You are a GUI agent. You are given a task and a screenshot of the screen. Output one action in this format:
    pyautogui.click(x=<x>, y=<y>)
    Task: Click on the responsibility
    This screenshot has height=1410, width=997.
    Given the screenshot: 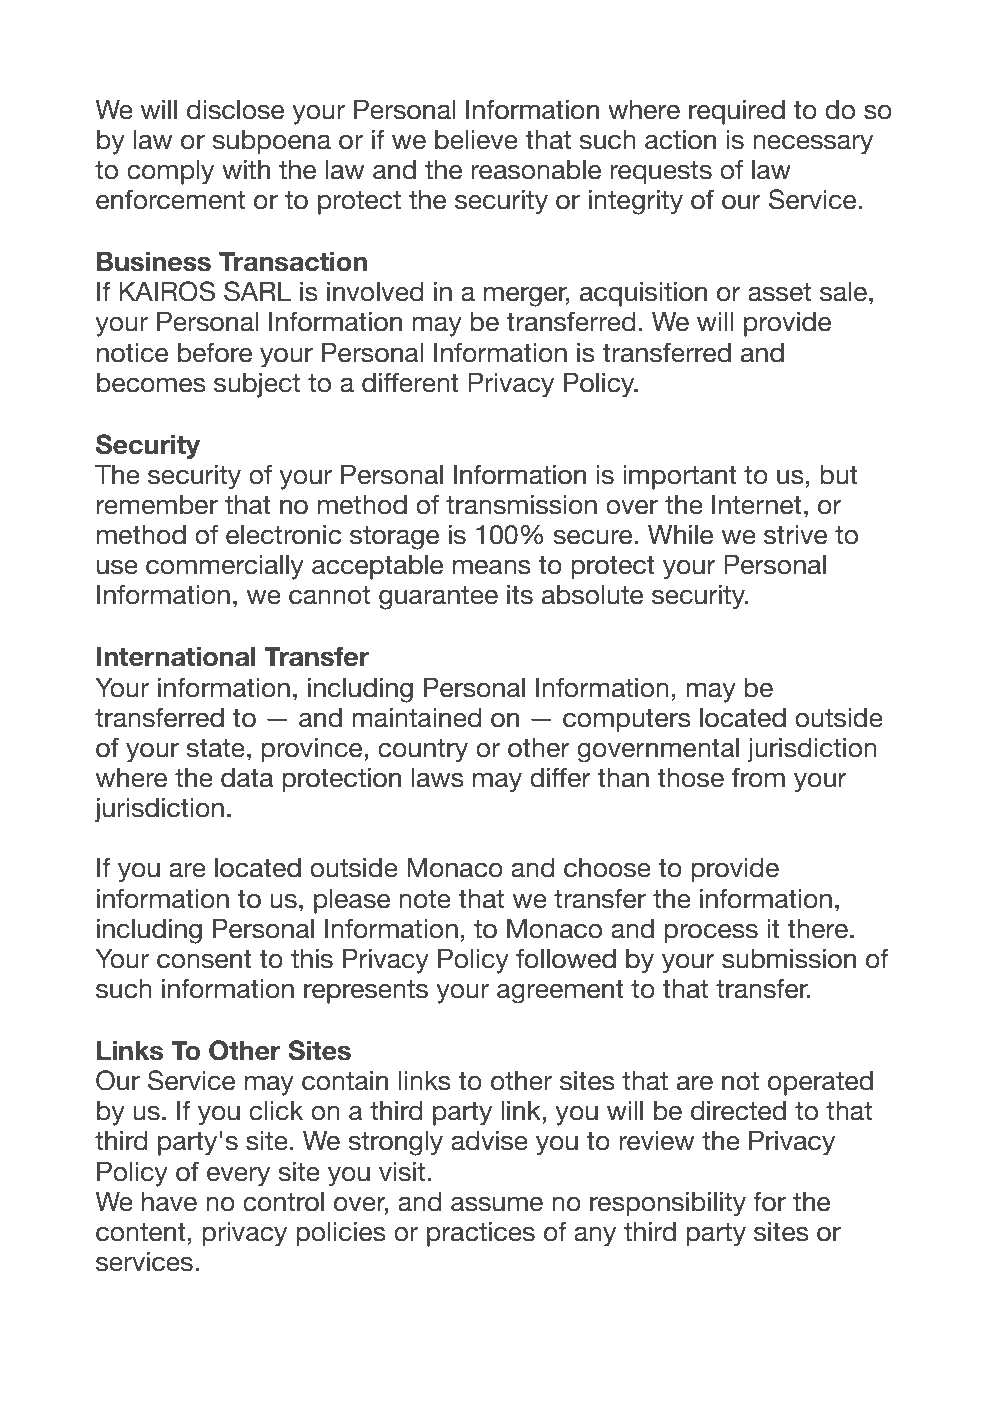 What is the action you would take?
    pyautogui.click(x=668, y=1204)
